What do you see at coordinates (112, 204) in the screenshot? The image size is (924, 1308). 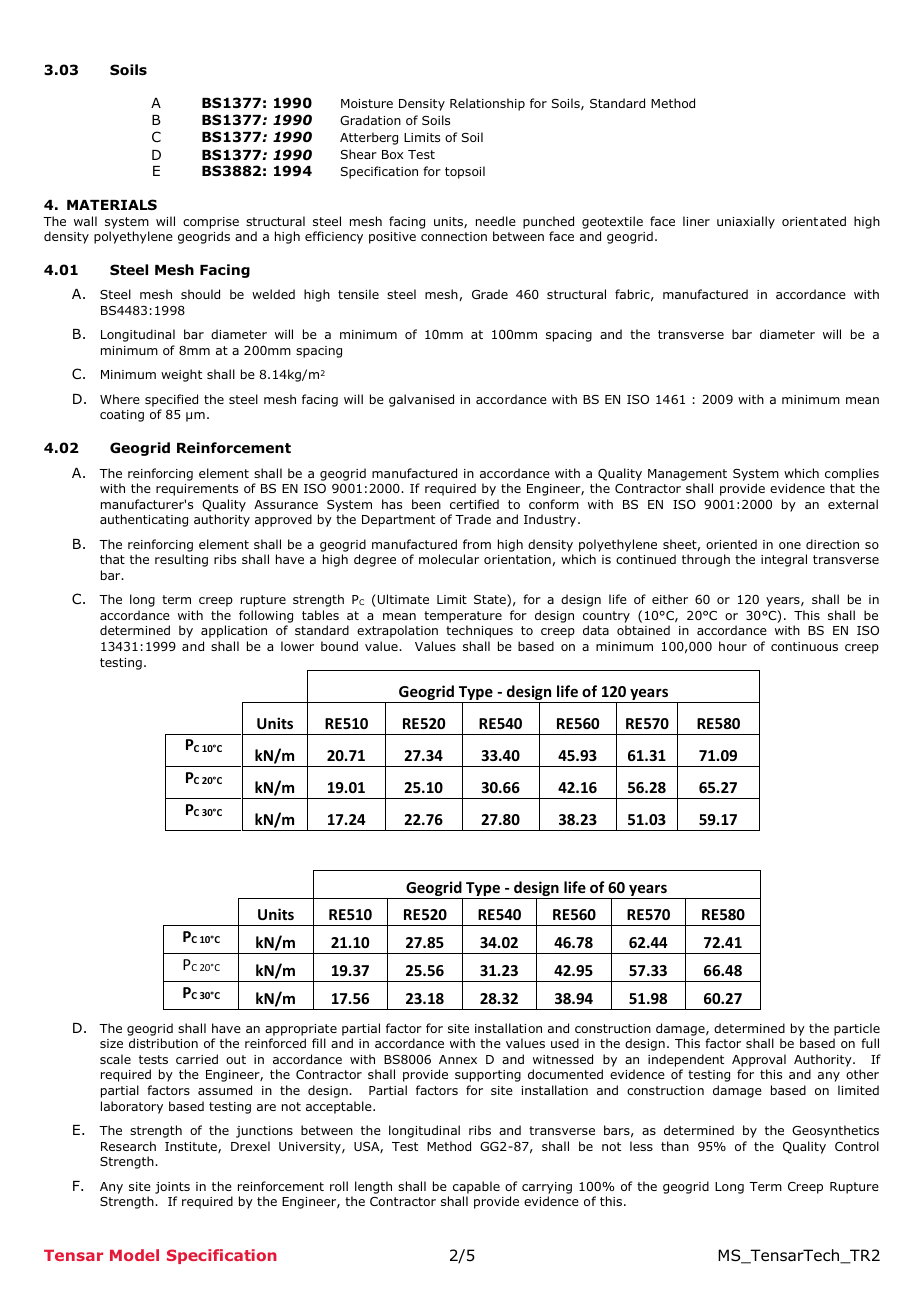 I see `MATERIALS` at bounding box center [112, 204].
